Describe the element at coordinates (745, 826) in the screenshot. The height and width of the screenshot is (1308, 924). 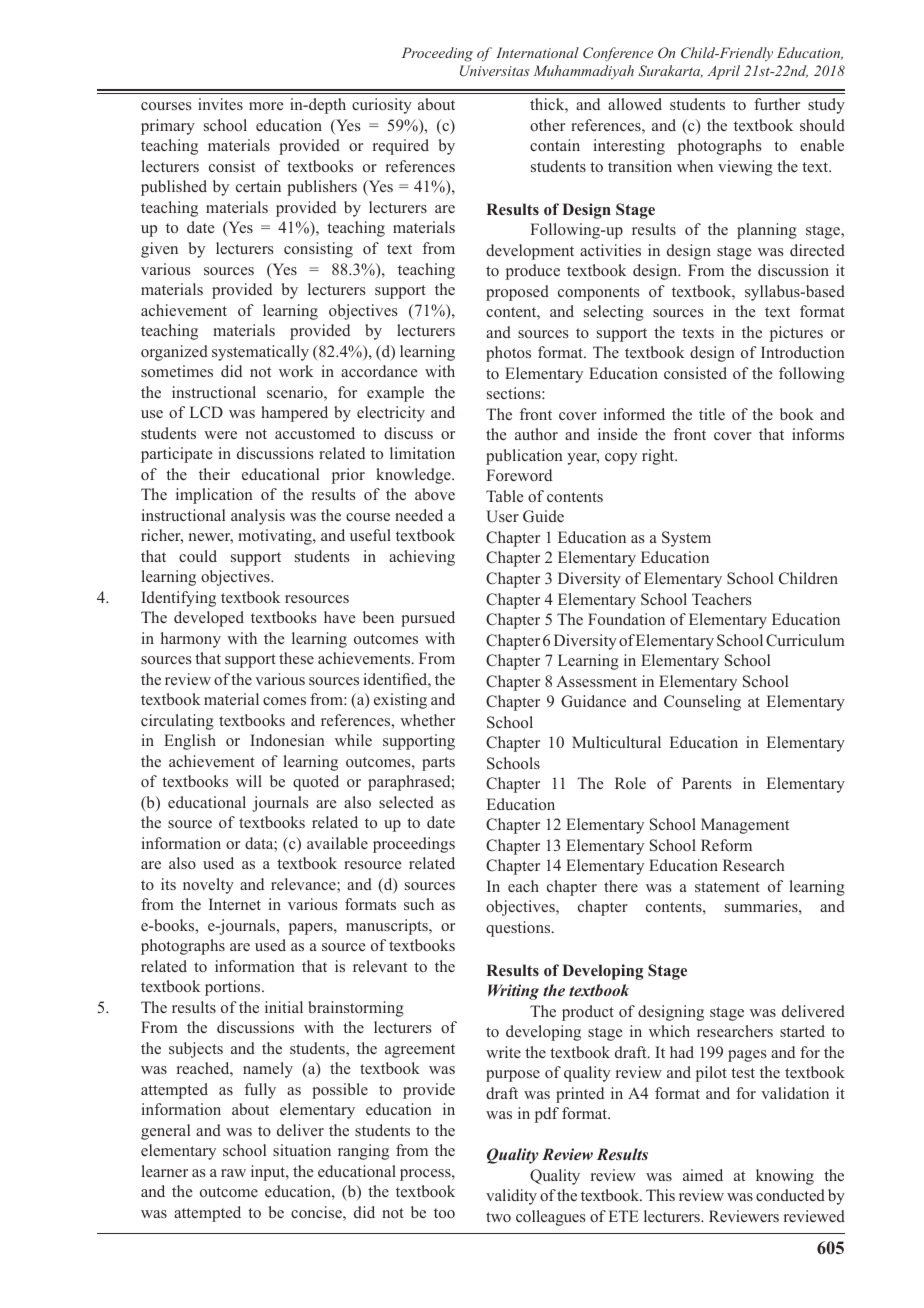
I see `Management` at that location.
